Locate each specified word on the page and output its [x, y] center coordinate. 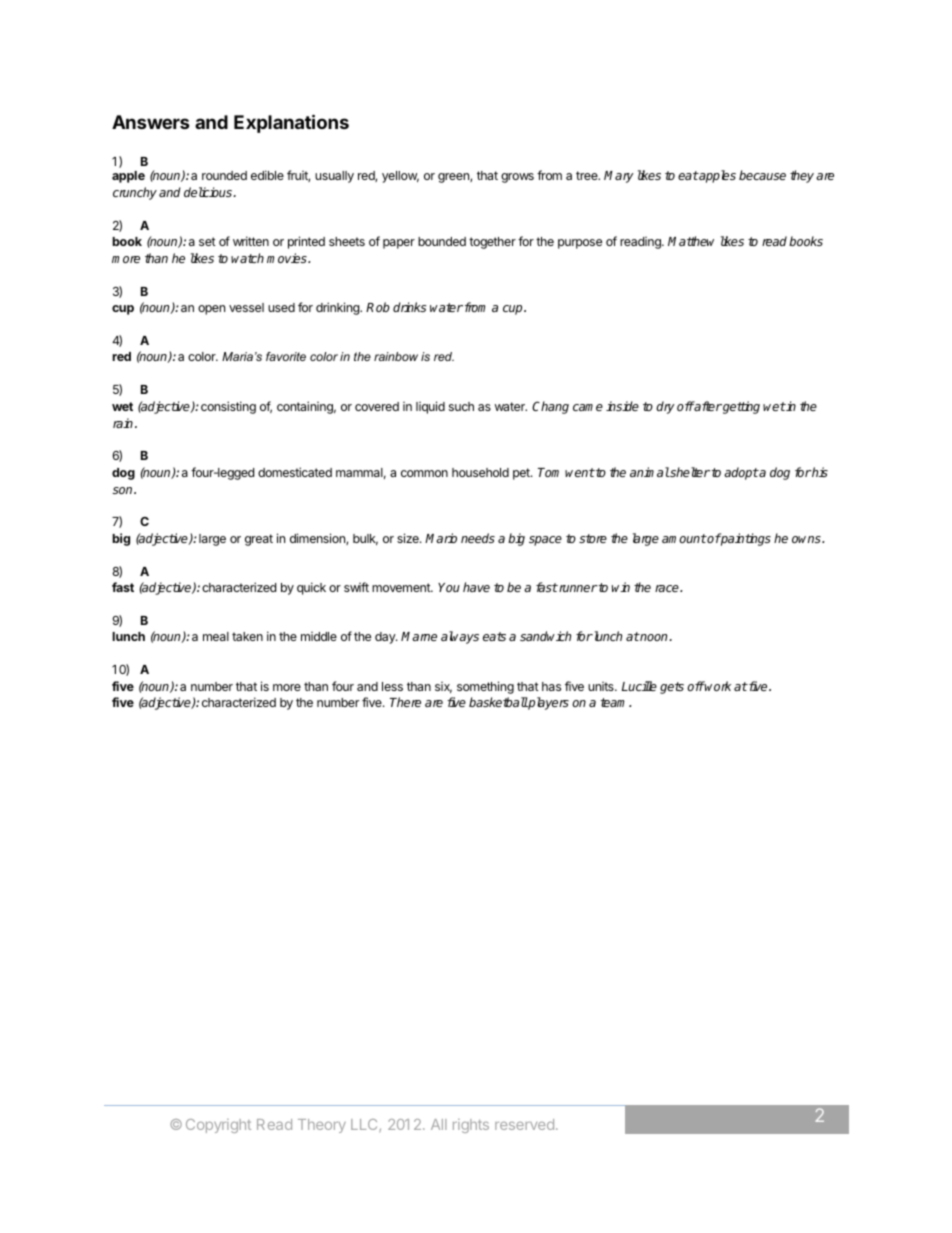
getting [740, 407]
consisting [228, 407]
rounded [224, 175]
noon [654, 637]
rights [471, 1126]
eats [494, 636]
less [392, 686]
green [454, 178]
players [548, 703]
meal [216, 636]
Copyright [218, 1126]
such [461, 406]
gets [672, 688]
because [762, 175]
